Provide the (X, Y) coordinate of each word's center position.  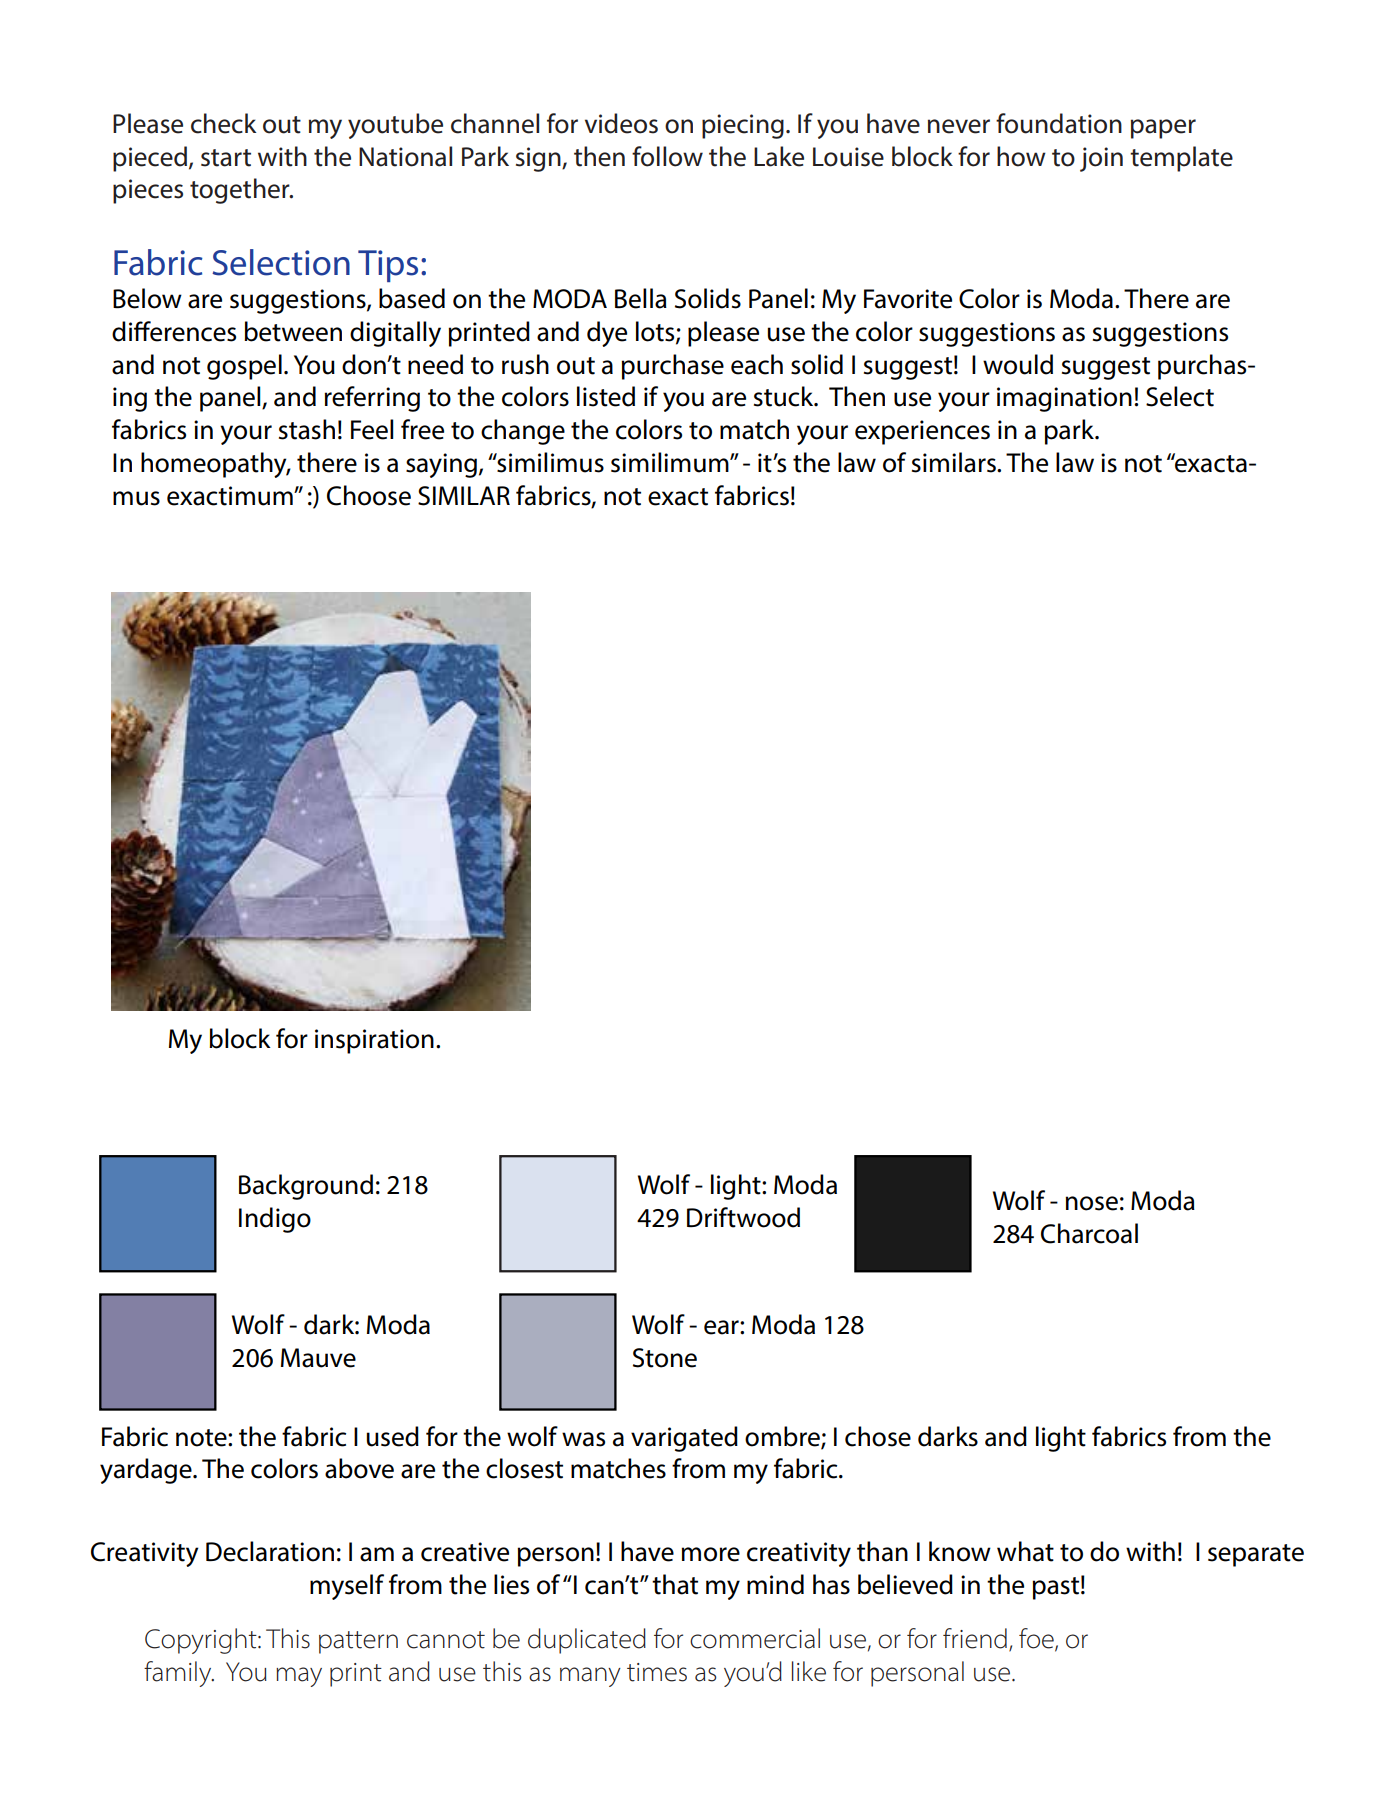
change (523, 432)
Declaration (270, 1551)
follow (667, 156)
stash (307, 429)
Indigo (275, 1220)
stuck (785, 396)
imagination (1064, 399)
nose (1092, 1203)
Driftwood (743, 1217)
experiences (922, 432)
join (1101, 159)
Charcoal (1089, 1233)
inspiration (374, 1041)
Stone (665, 1358)
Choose (369, 495)
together (241, 191)
